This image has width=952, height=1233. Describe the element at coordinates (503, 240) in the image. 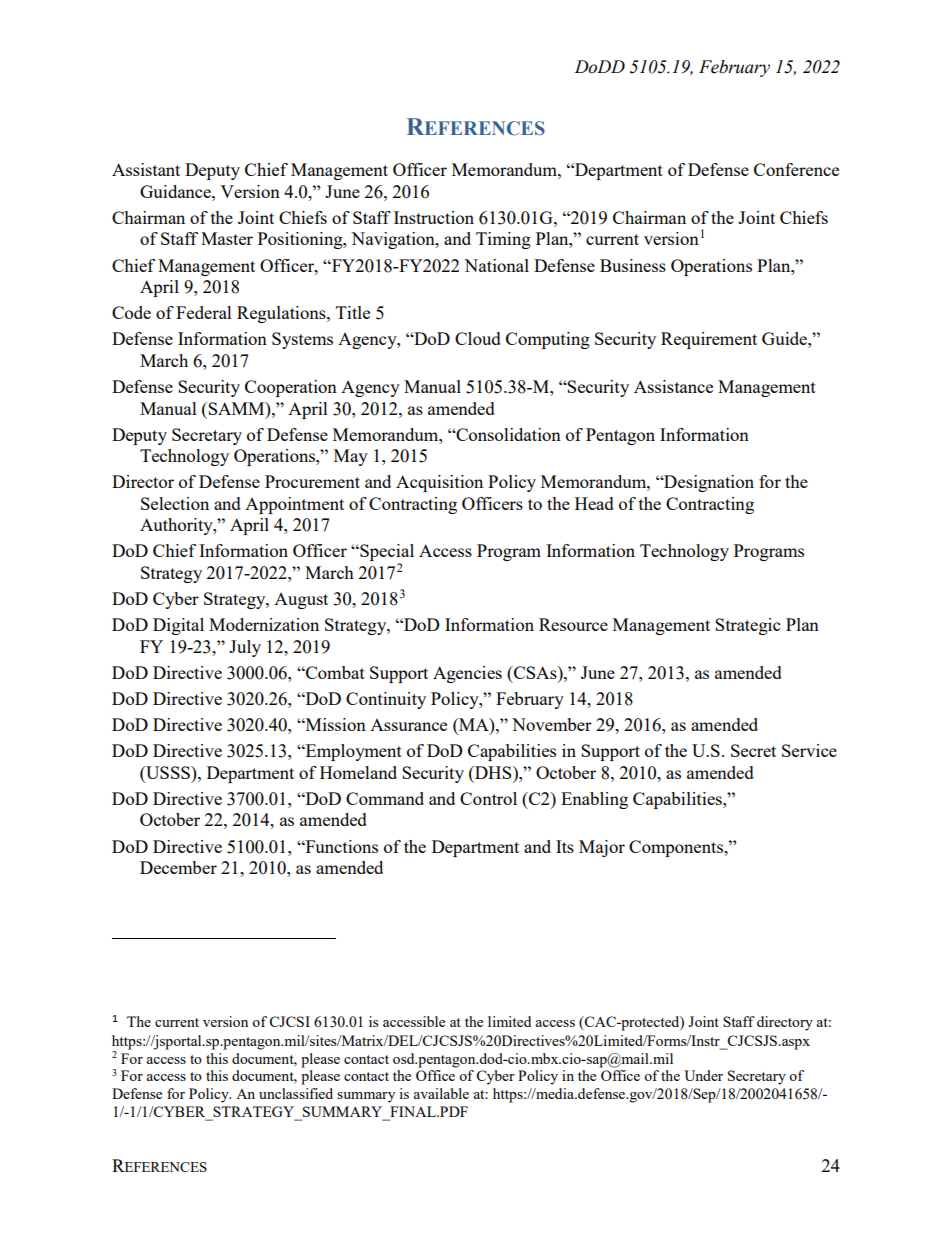

I see `Timing` at that location.
